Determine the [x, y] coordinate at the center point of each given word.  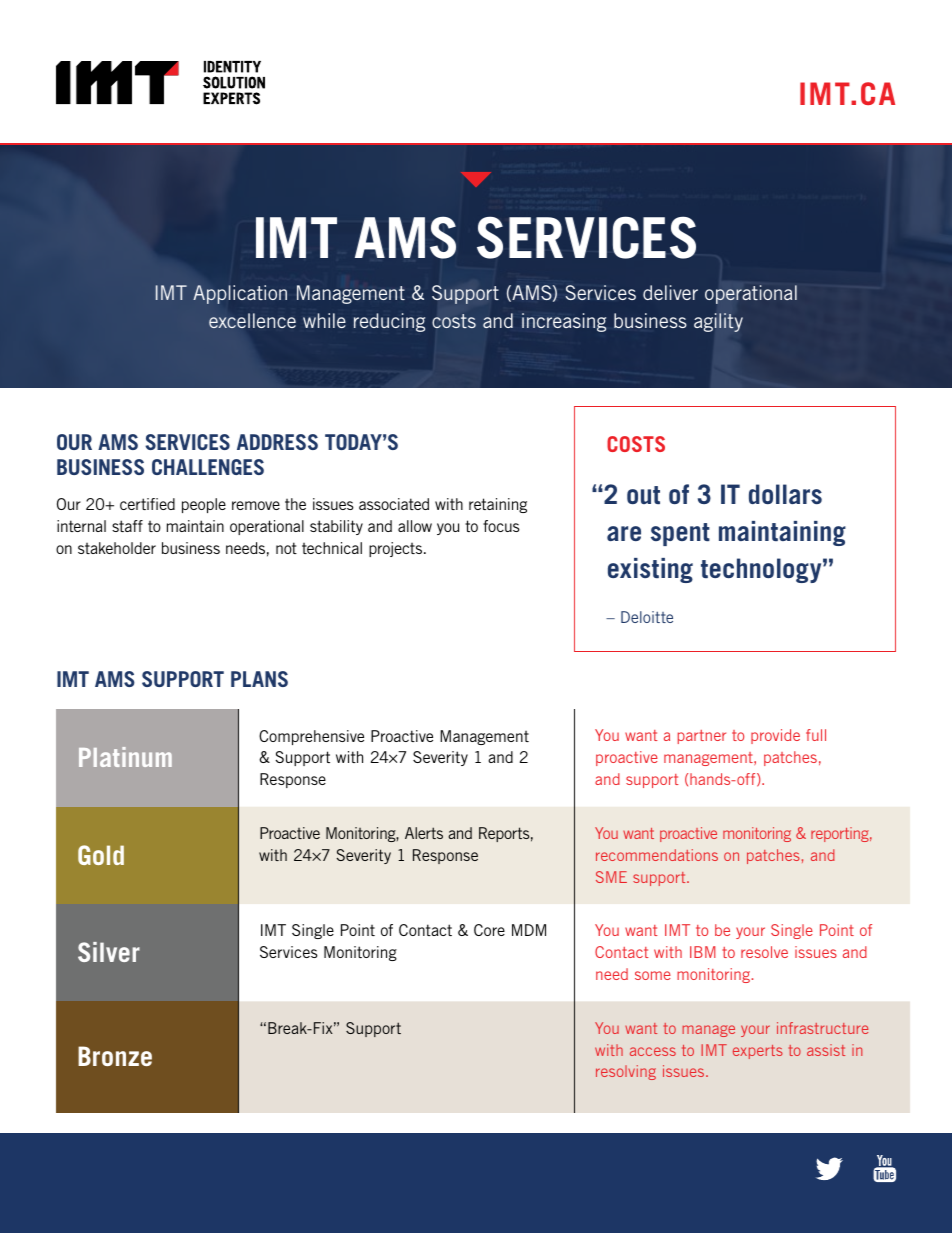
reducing [389, 322]
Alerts [424, 833]
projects [397, 549]
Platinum [125, 757]
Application [240, 294]
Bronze [115, 1056]
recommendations [657, 855]
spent [680, 534]
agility [718, 322]
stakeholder [117, 548]
